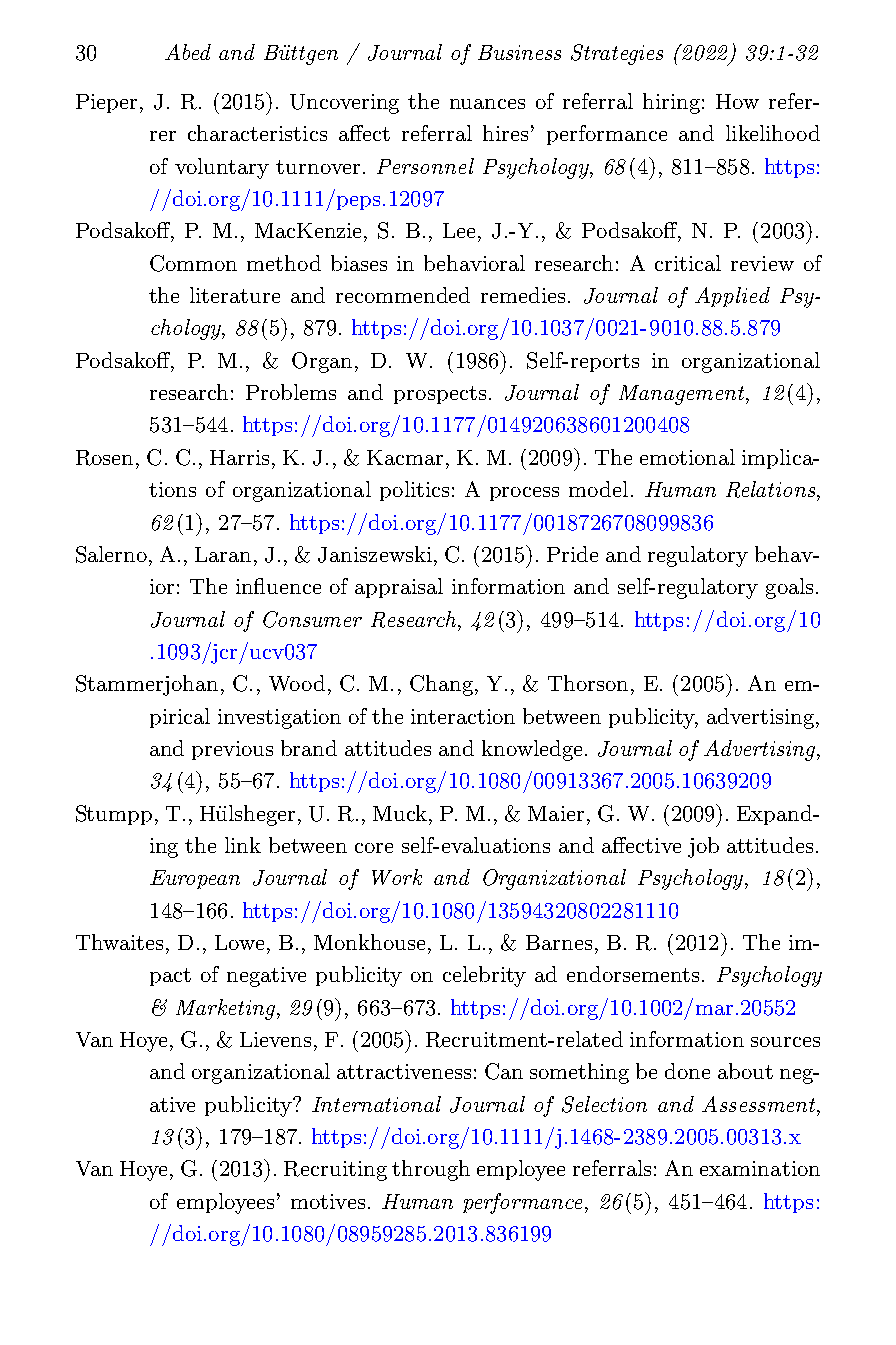 The width and height of the screenshot is (896, 1345). I want to click on through, so click(431, 1170).
